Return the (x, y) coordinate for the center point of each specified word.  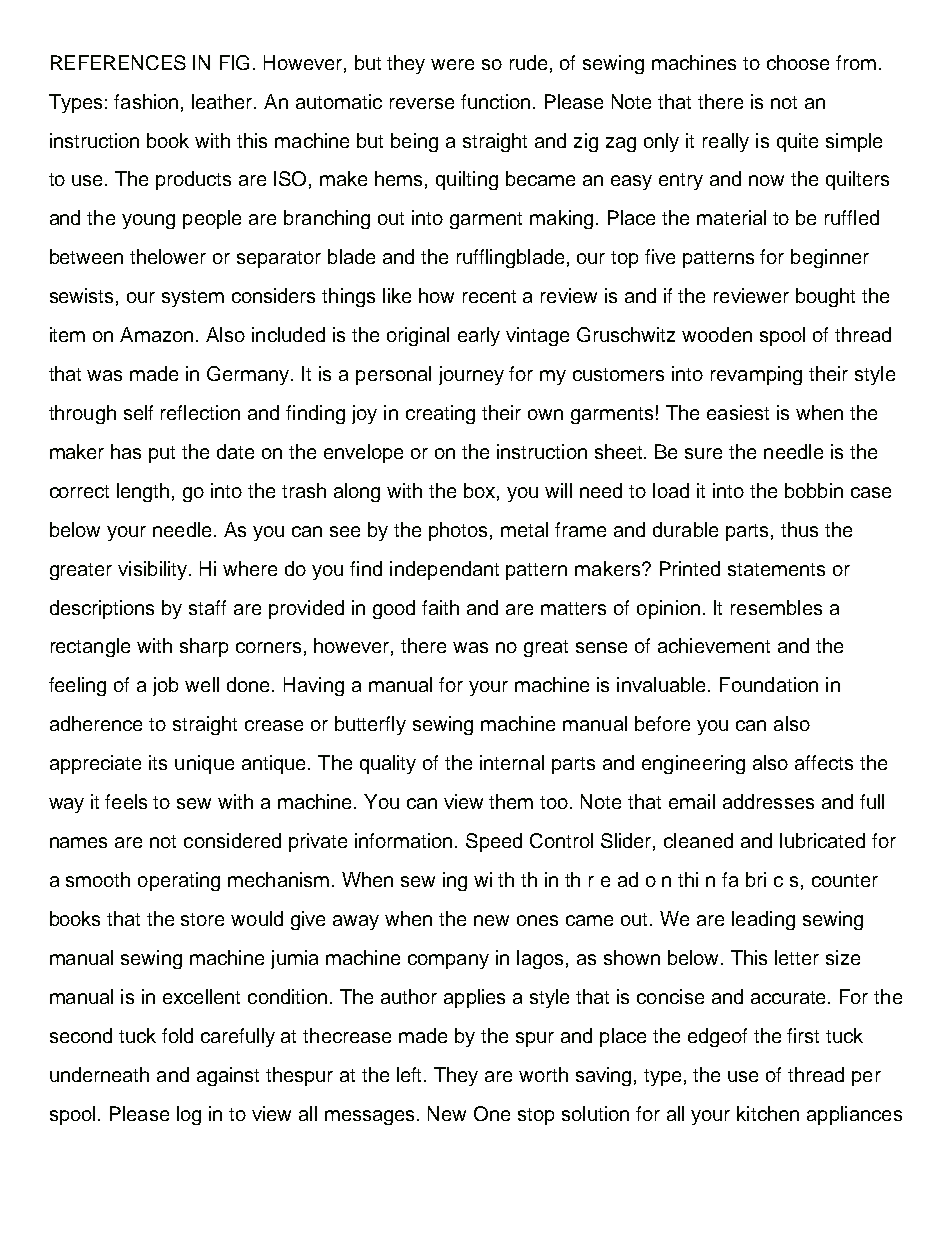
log (189, 1115)
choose (798, 62)
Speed (494, 842)
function (495, 101)
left (411, 1074)
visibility (154, 570)
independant (444, 570)
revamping (756, 375)
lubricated (822, 840)
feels (126, 801)
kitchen (768, 1113)
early (479, 336)
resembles (776, 607)
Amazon (156, 334)
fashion (146, 101)
